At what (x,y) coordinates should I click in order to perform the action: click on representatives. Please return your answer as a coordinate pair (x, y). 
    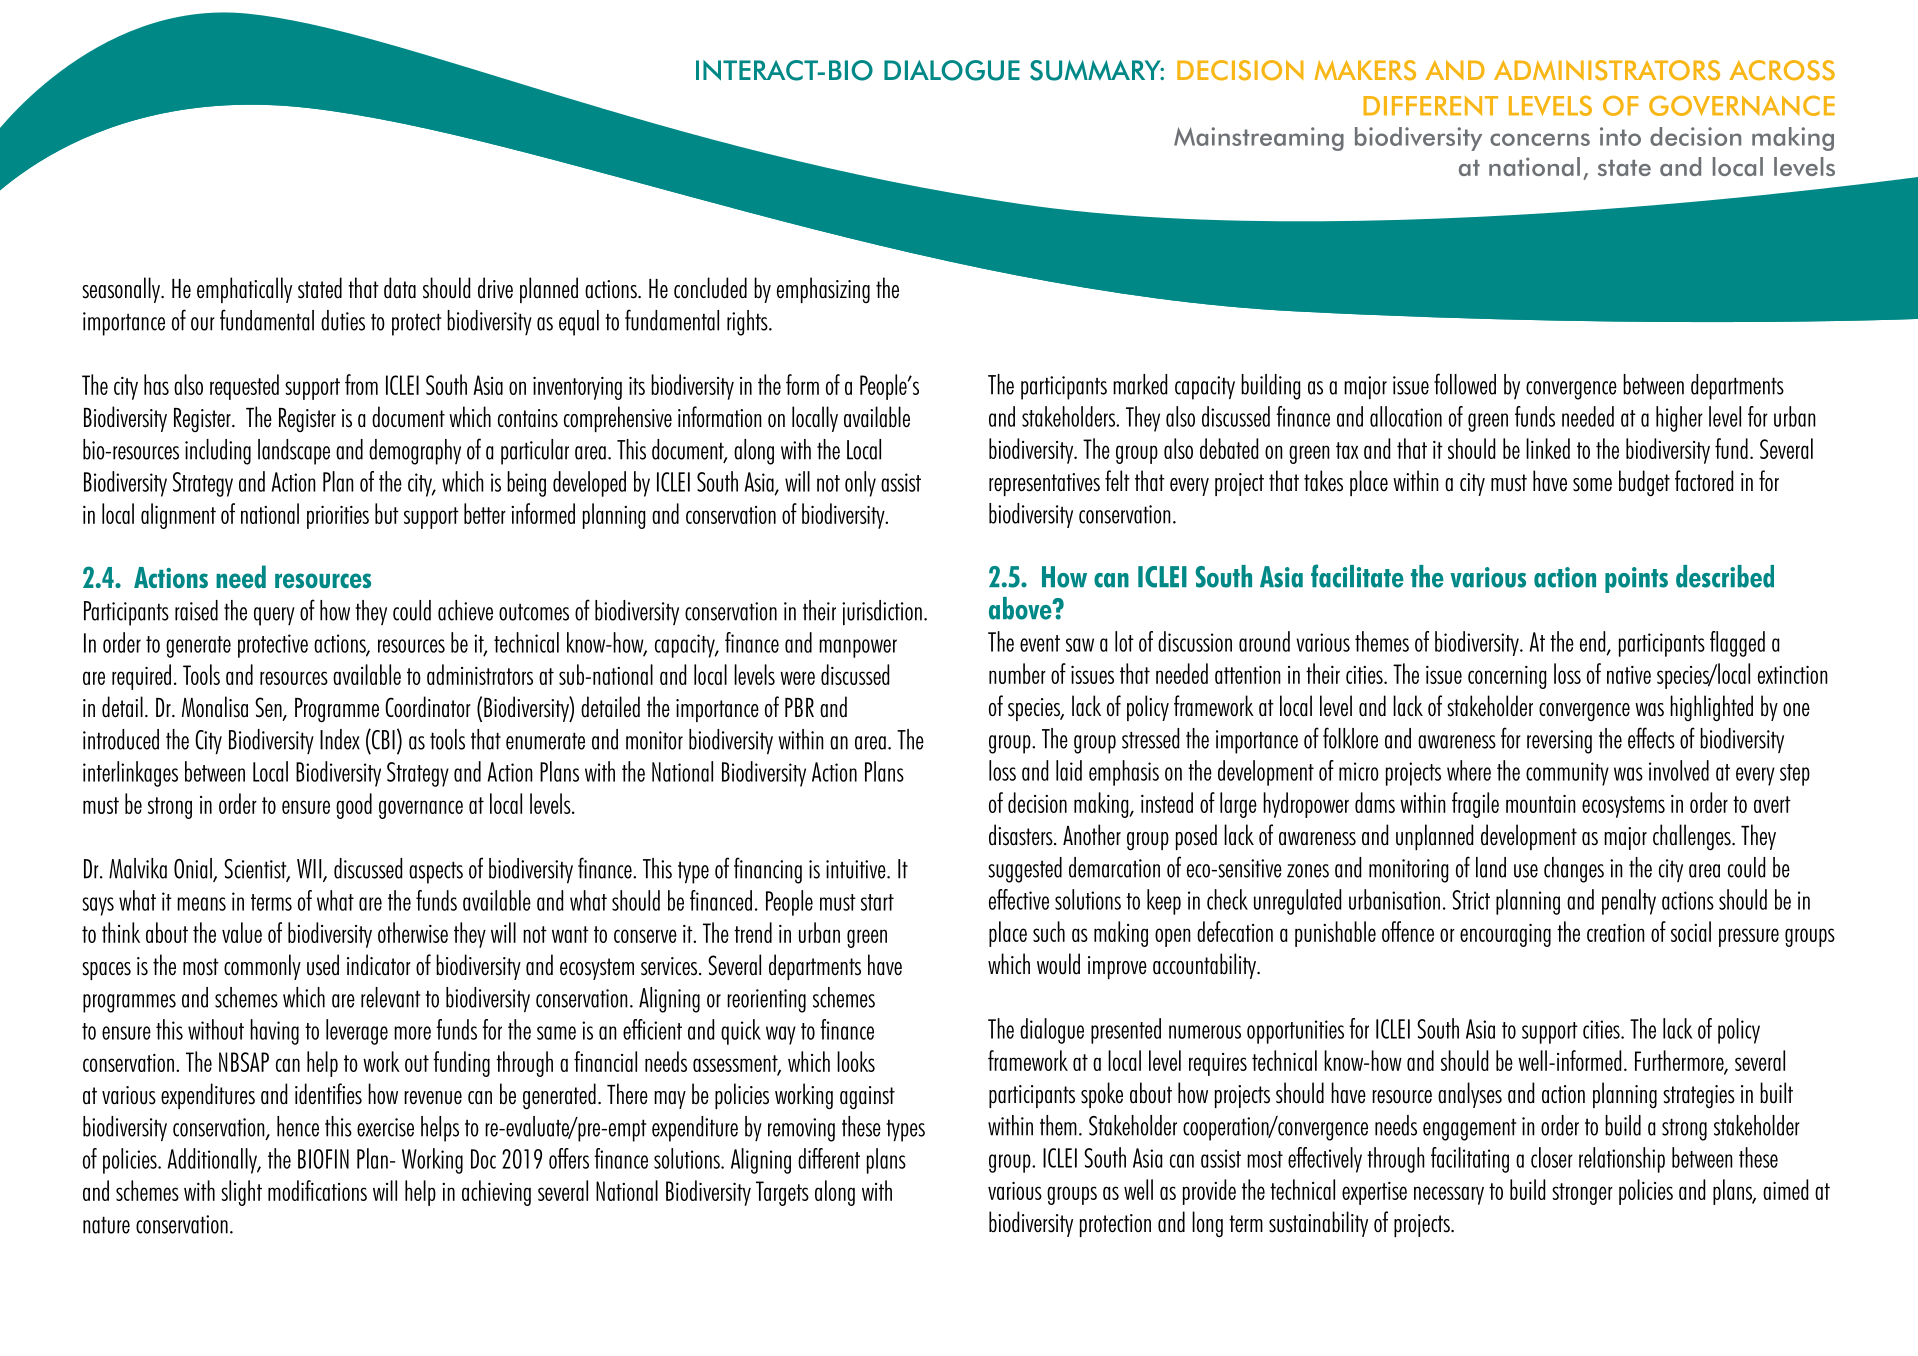
    Looking at the image, I should click on (1044, 484).
